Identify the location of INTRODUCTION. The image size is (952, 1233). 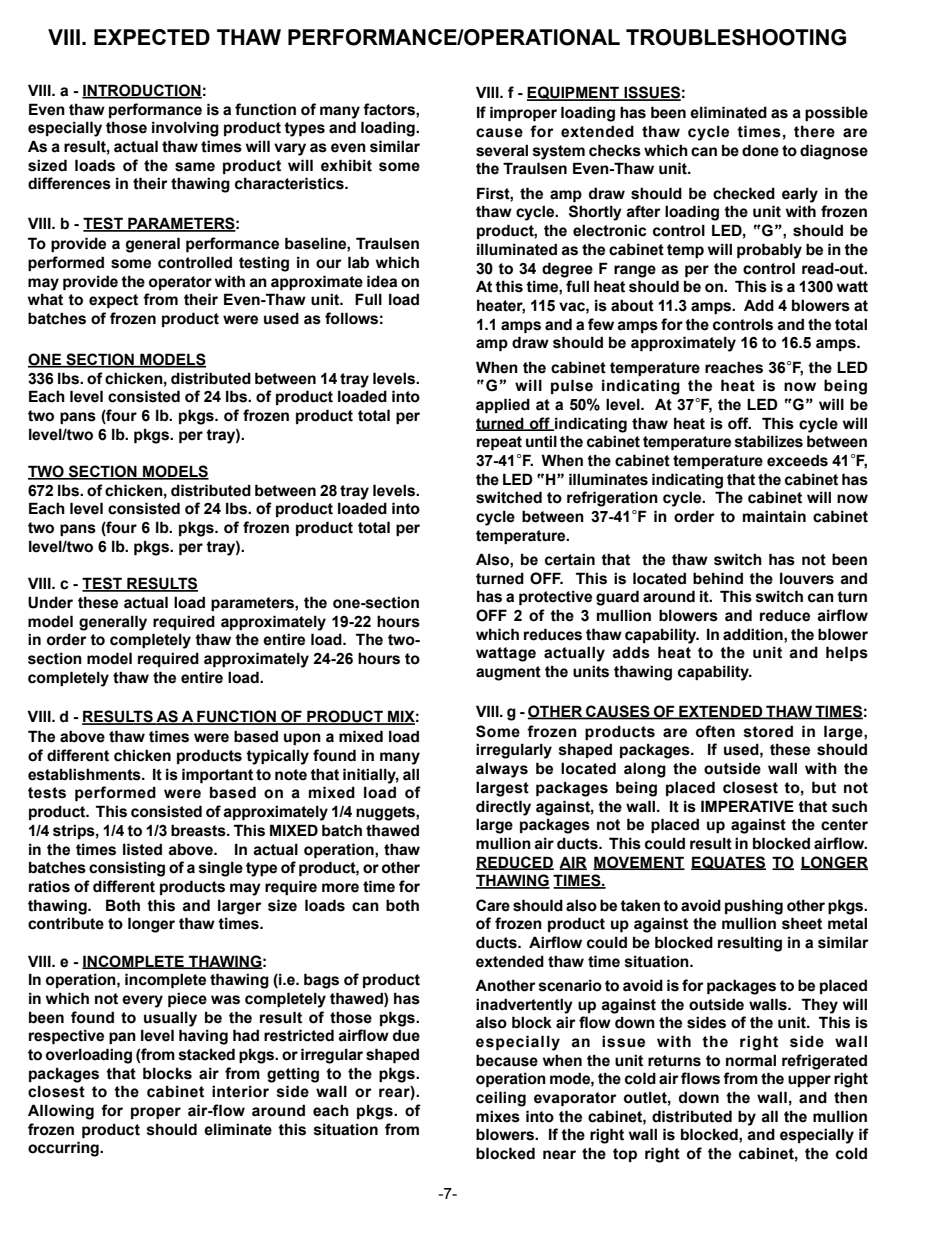
(142, 91).
